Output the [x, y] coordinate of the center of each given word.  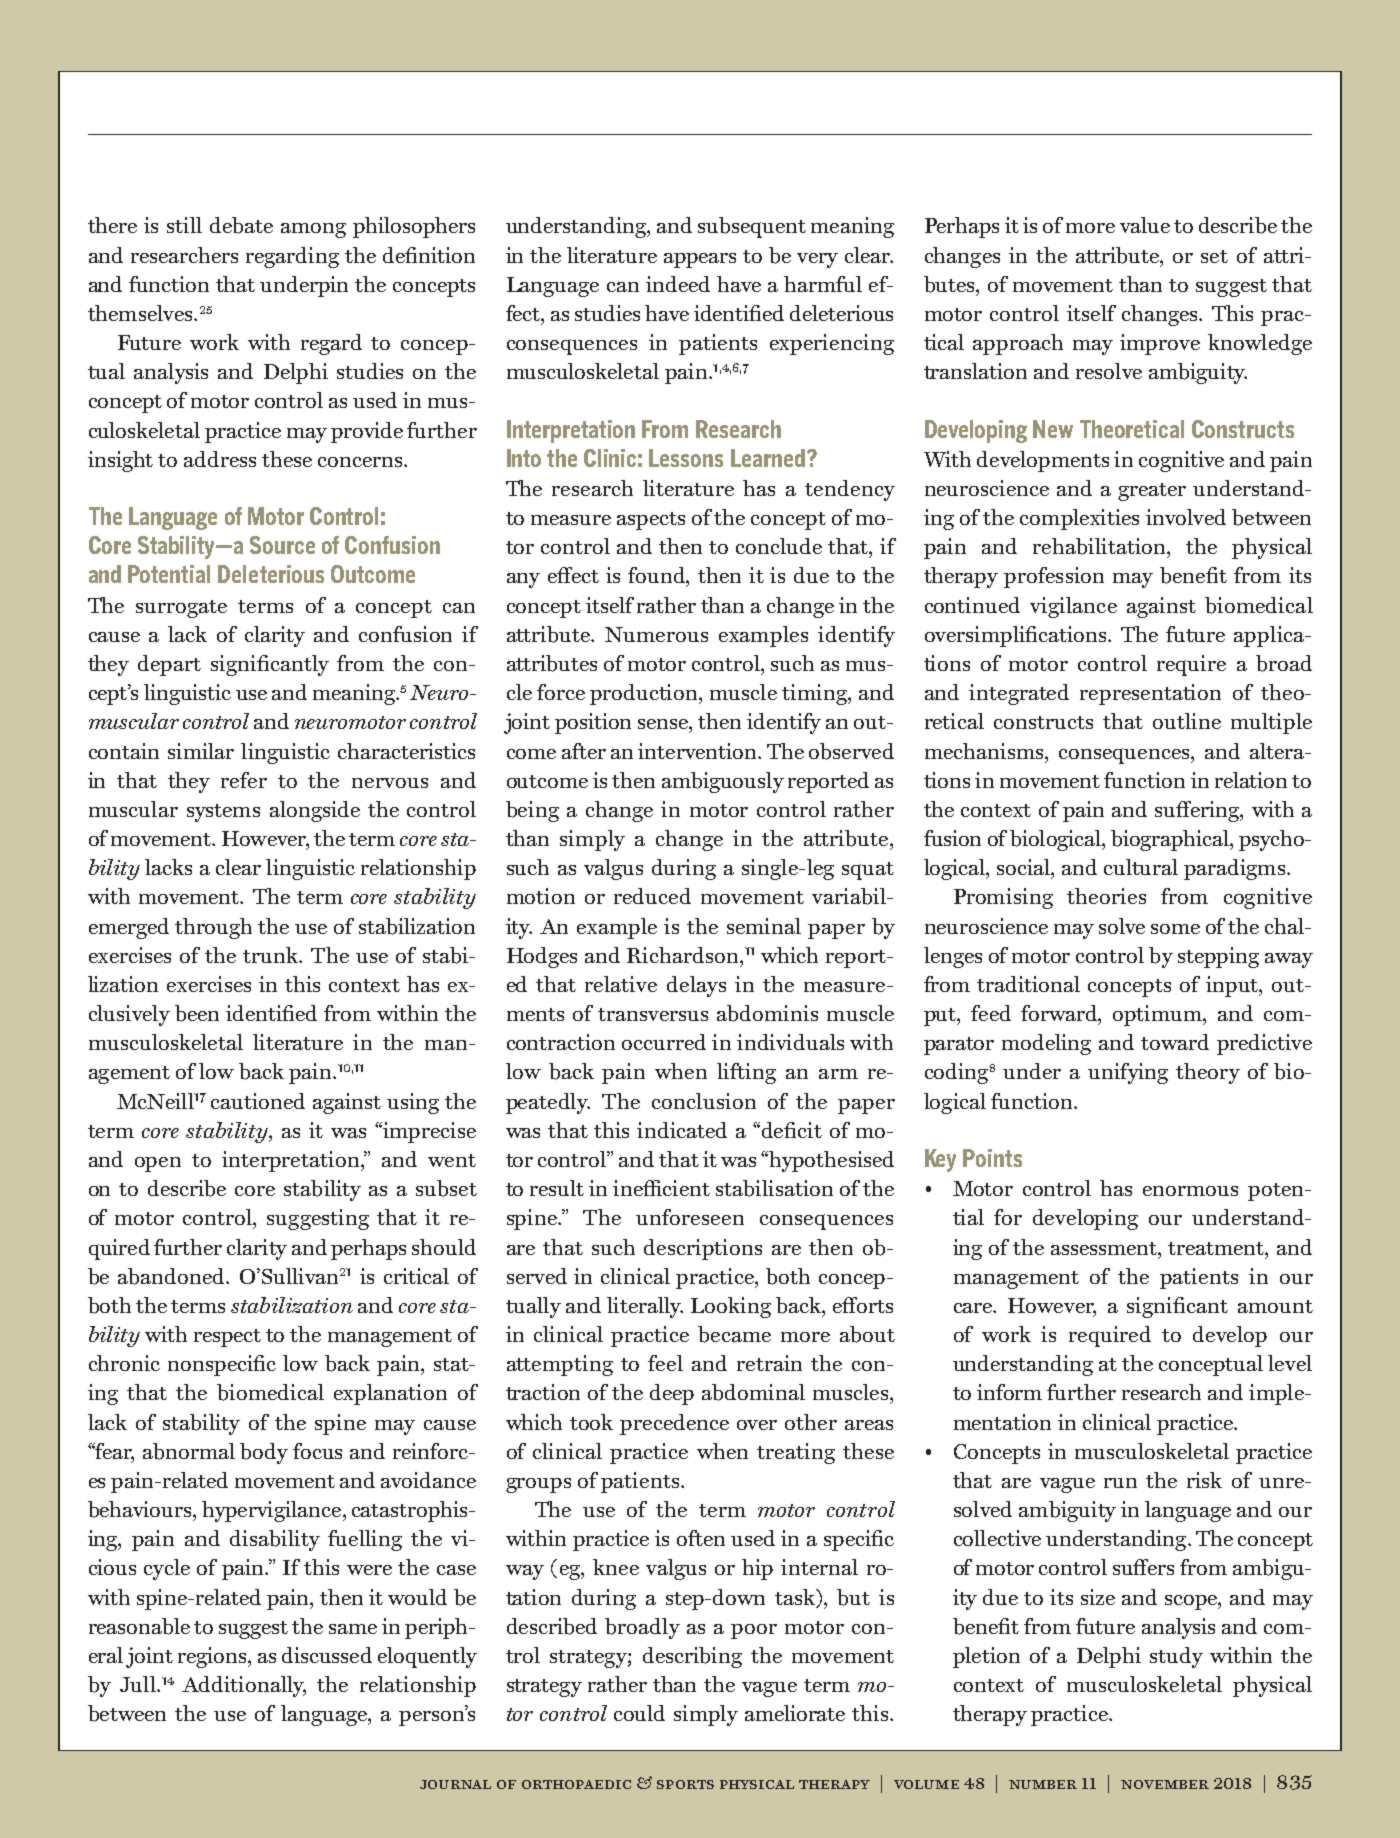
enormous [1190, 1191]
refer [244, 780]
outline [1187, 721]
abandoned [173, 1276]
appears [700, 260]
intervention [698, 751]
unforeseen [690, 1217]
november [1165, 1784]
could [639, 1713]
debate [241, 225]
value [1145, 225]
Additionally [244, 1686]
